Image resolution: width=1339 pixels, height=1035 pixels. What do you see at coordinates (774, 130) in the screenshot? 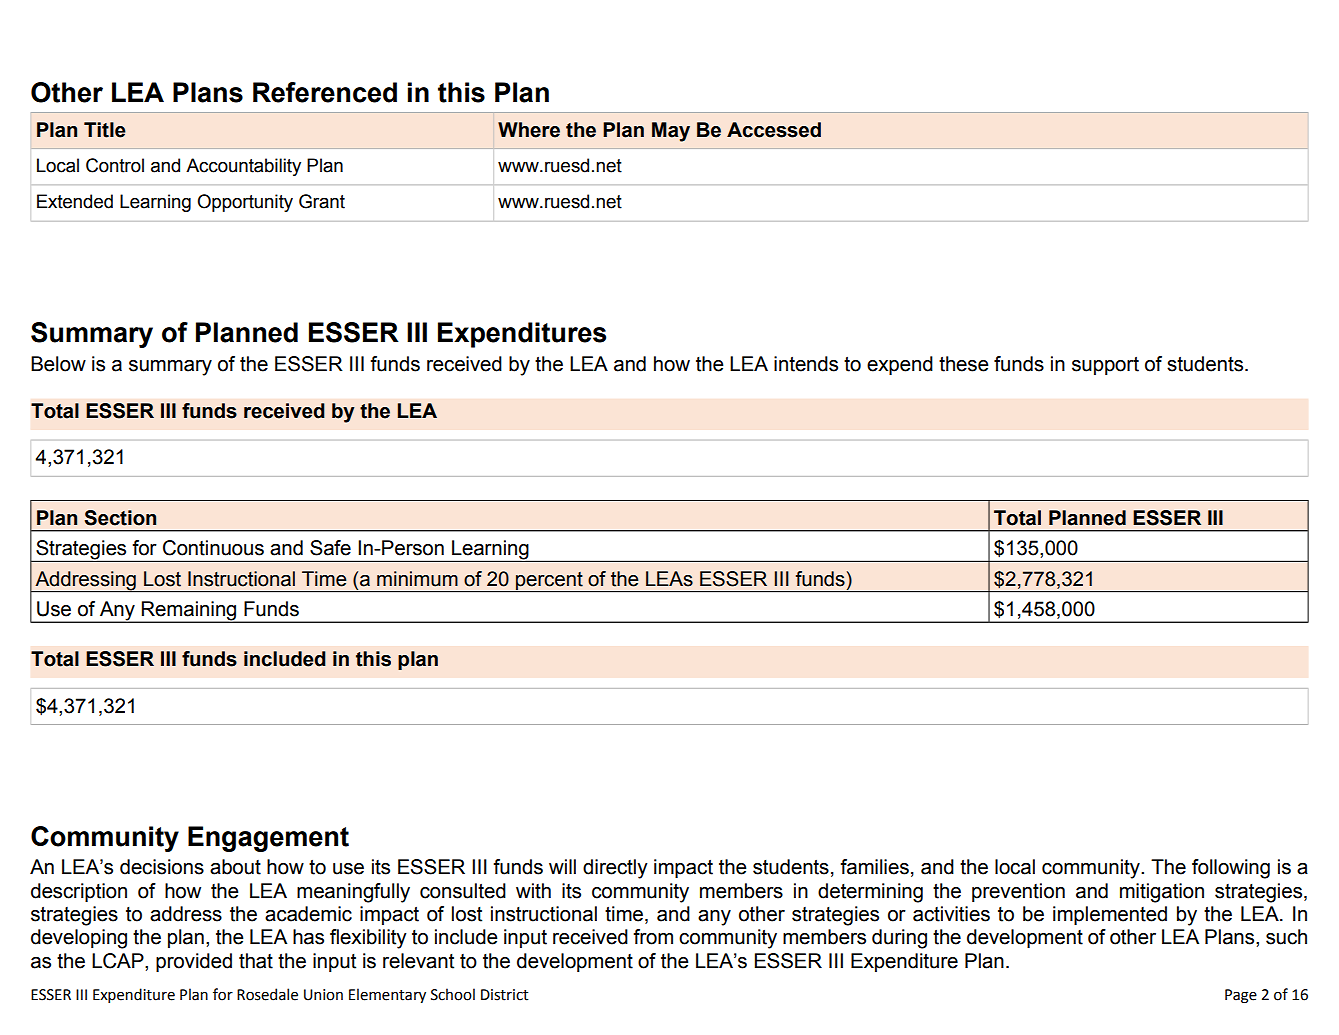
I see `Accessed` at bounding box center [774, 130].
